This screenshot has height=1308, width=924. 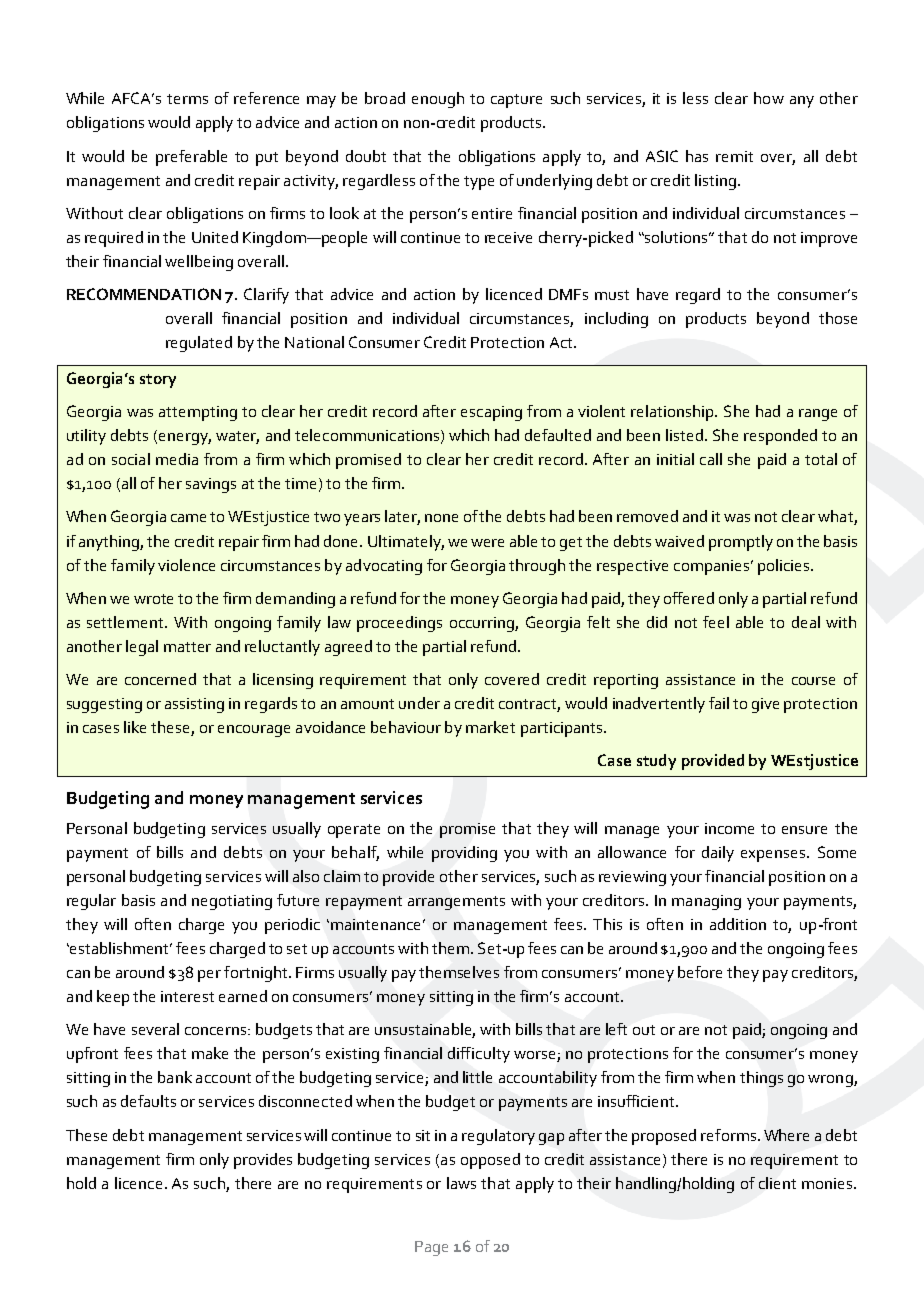 What do you see at coordinates (765, 705) in the screenshot?
I see `give` at bounding box center [765, 705].
